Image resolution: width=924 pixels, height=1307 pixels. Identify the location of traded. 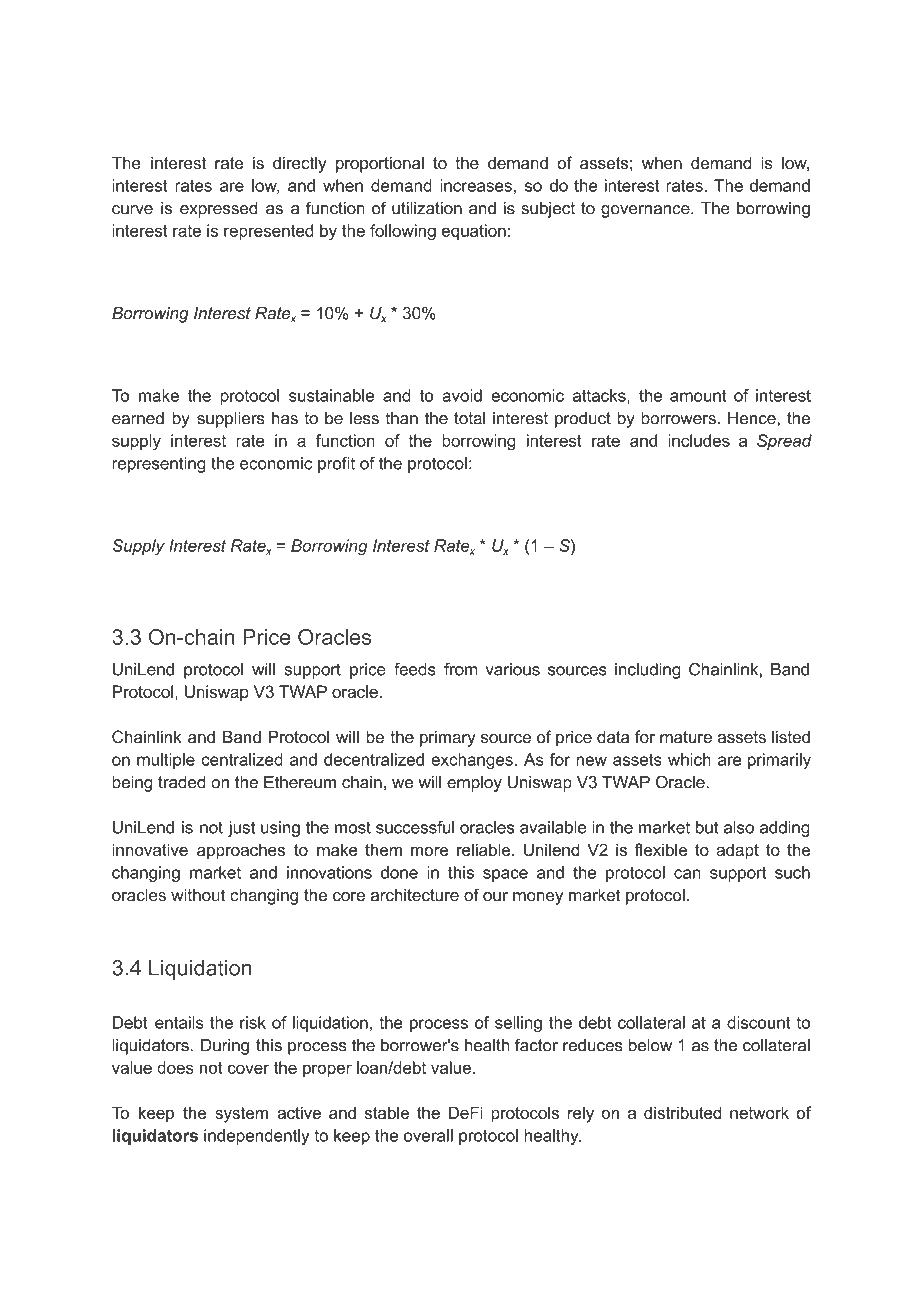
(181, 782).
